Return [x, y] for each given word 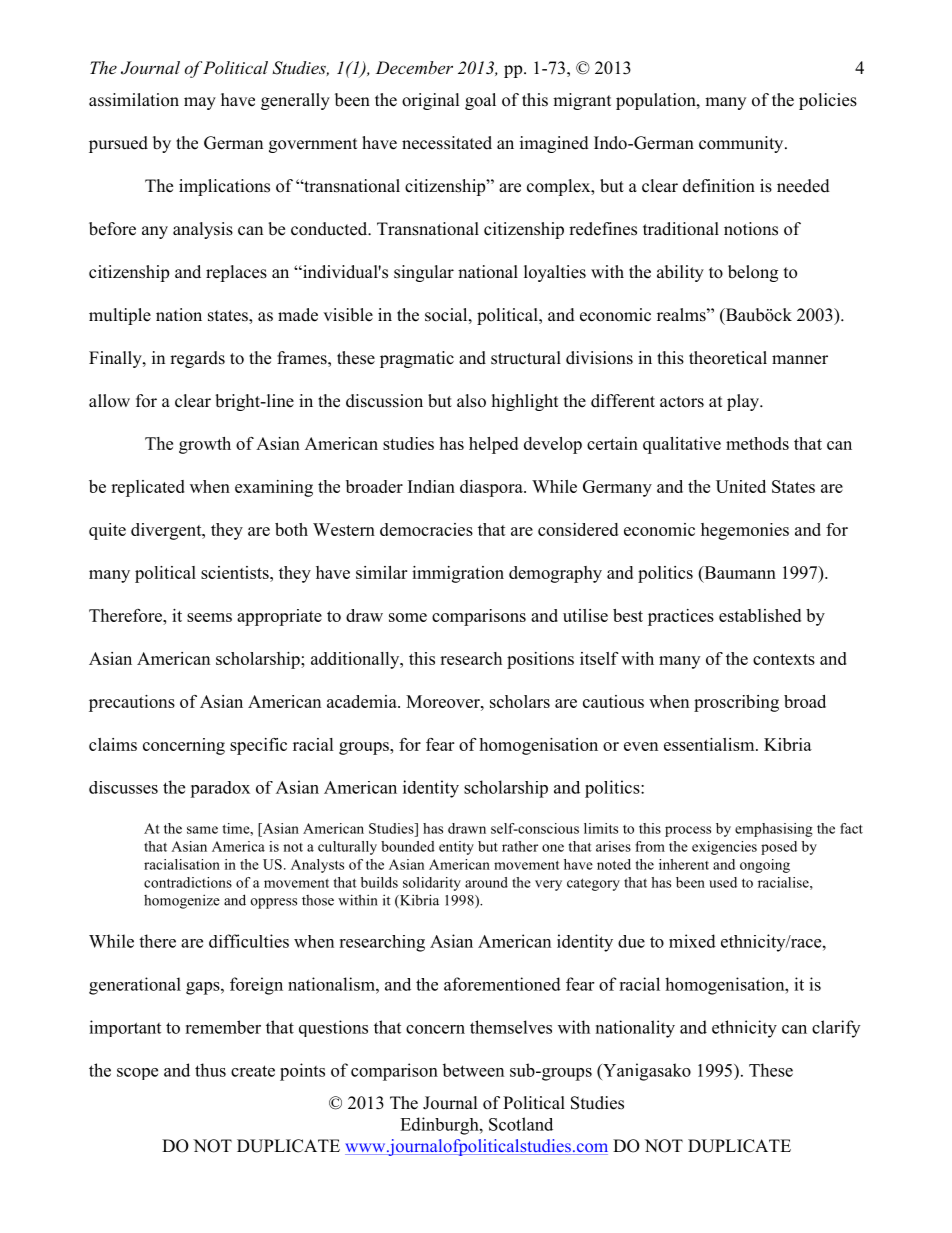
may [200, 103]
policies [828, 101]
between [473, 1070]
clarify [836, 1029]
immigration [458, 574]
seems [209, 617]
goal [480, 101]
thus [210, 1070]
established [760, 615]
